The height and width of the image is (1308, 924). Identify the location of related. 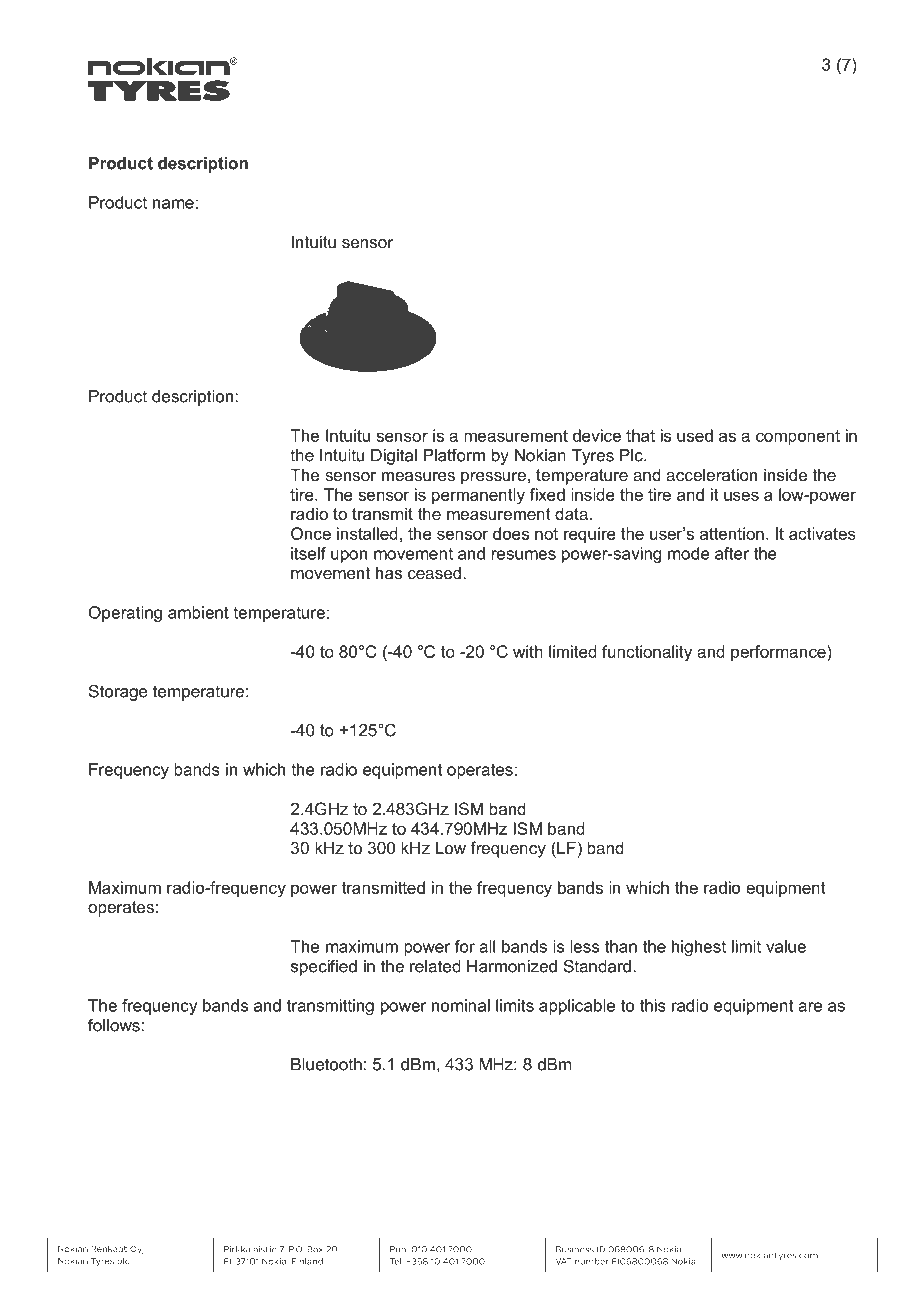
(435, 966).
